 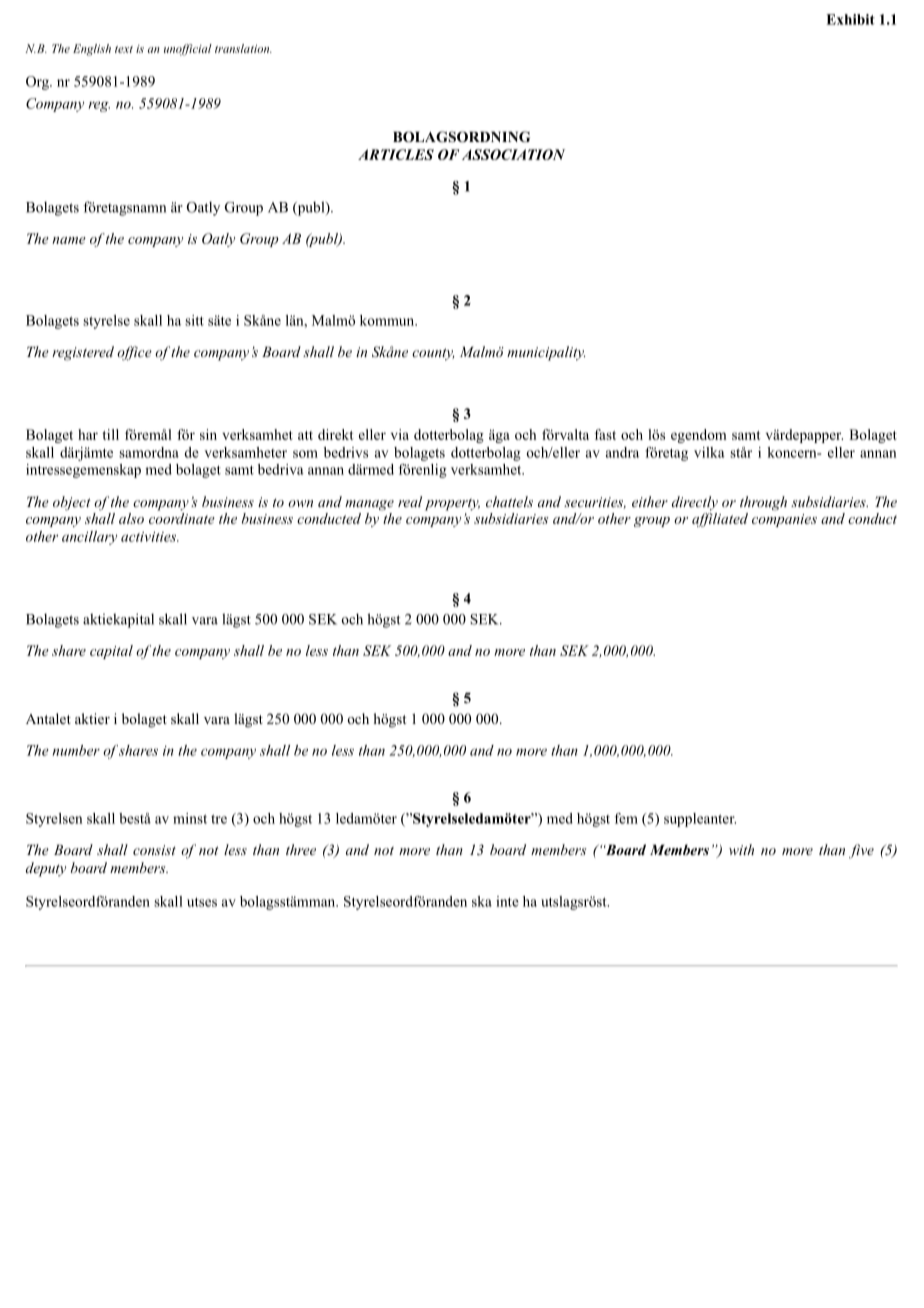 I want to click on text, so click(x=124, y=49).
